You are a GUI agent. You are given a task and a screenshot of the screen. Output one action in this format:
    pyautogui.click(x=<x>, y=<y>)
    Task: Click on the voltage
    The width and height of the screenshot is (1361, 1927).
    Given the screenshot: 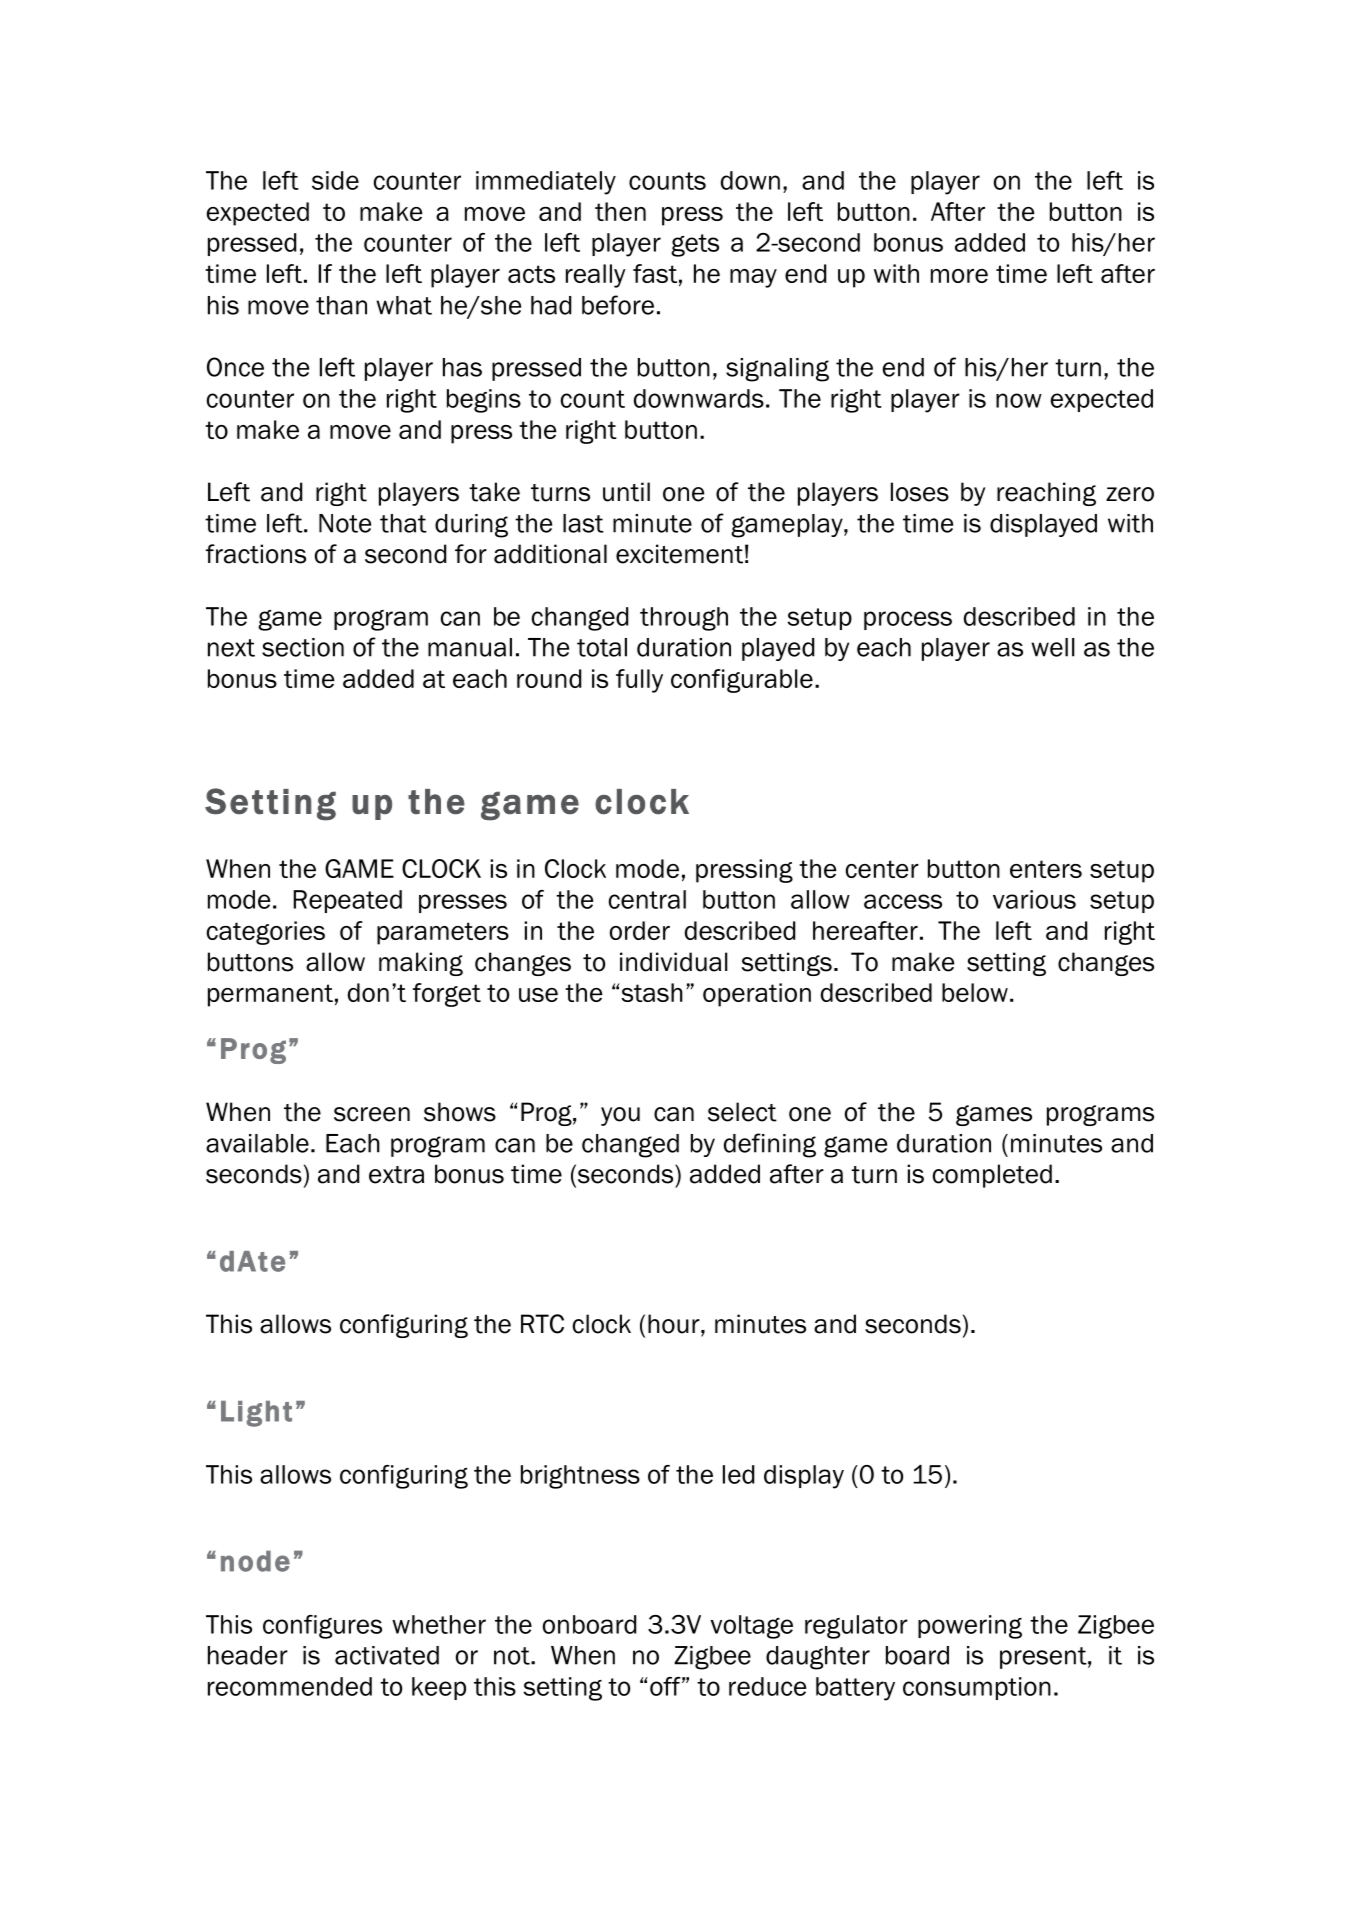 What is the action you would take?
    pyautogui.click(x=751, y=1627)
